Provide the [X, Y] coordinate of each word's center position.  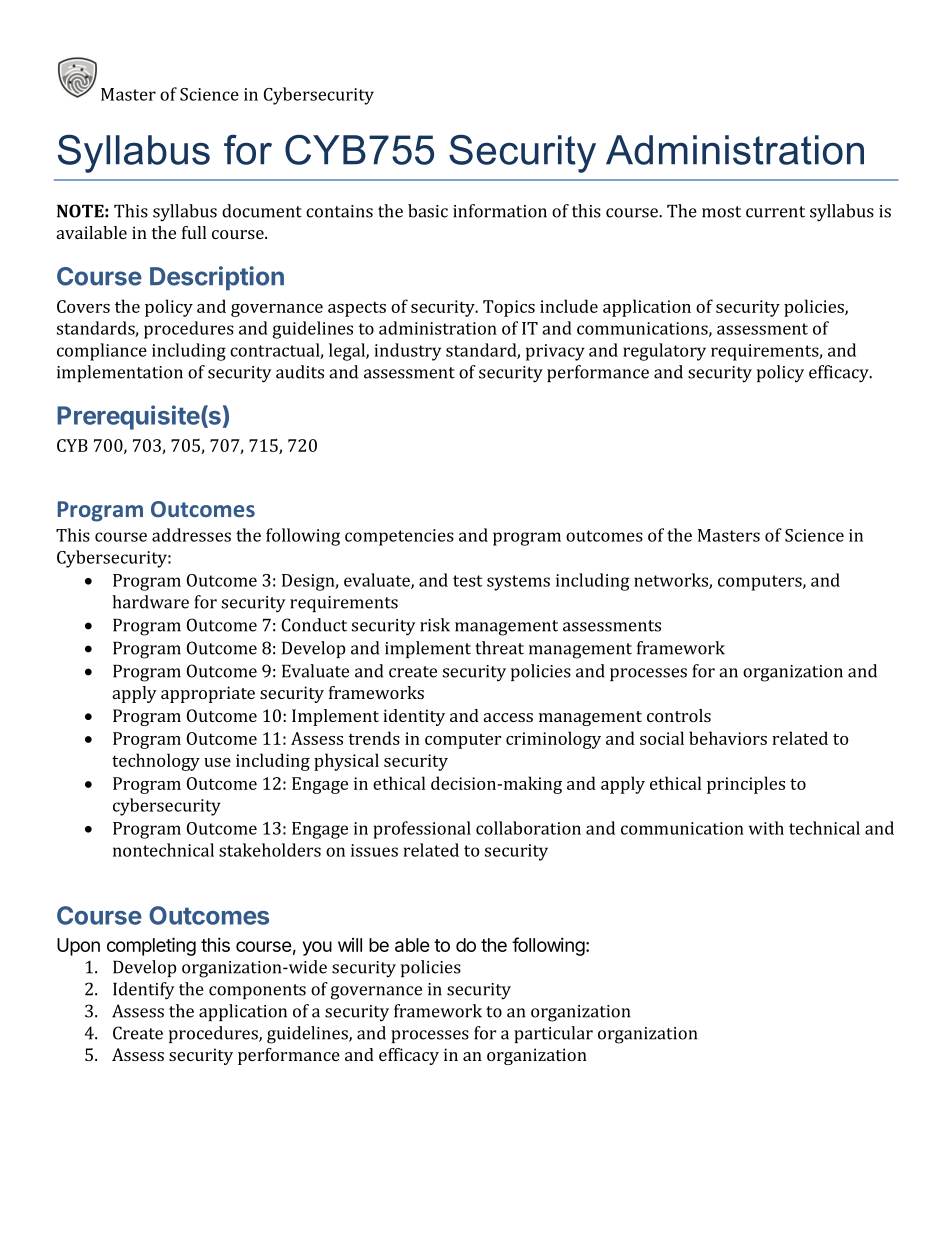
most [721, 212]
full [194, 232]
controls [679, 715]
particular [553, 1034]
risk [435, 625]
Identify [144, 991]
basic [428, 211]
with [766, 828]
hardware [150, 602]
